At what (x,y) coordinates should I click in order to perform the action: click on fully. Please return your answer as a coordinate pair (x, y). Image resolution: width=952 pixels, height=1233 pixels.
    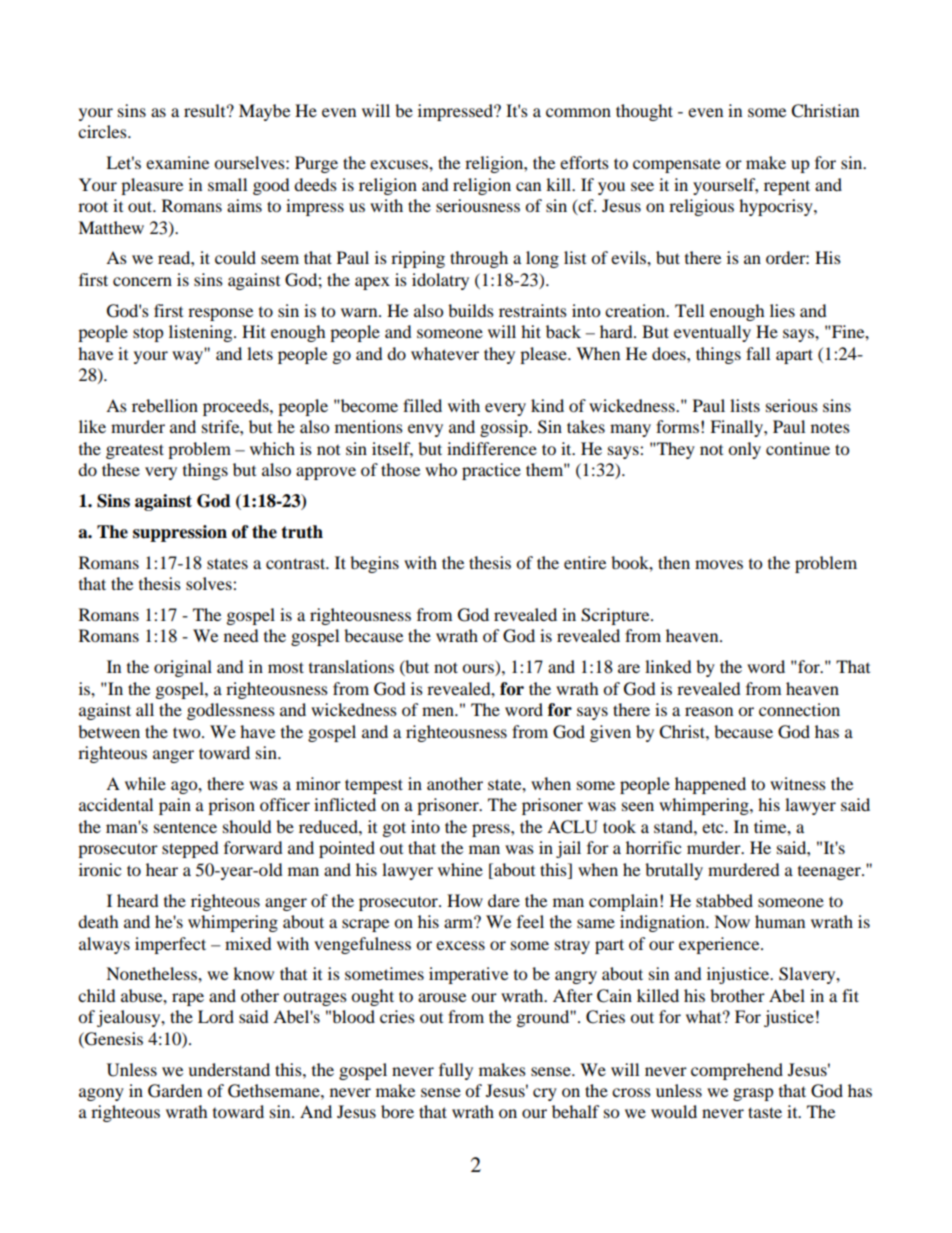
    Looking at the image, I should click on (456, 1071).
